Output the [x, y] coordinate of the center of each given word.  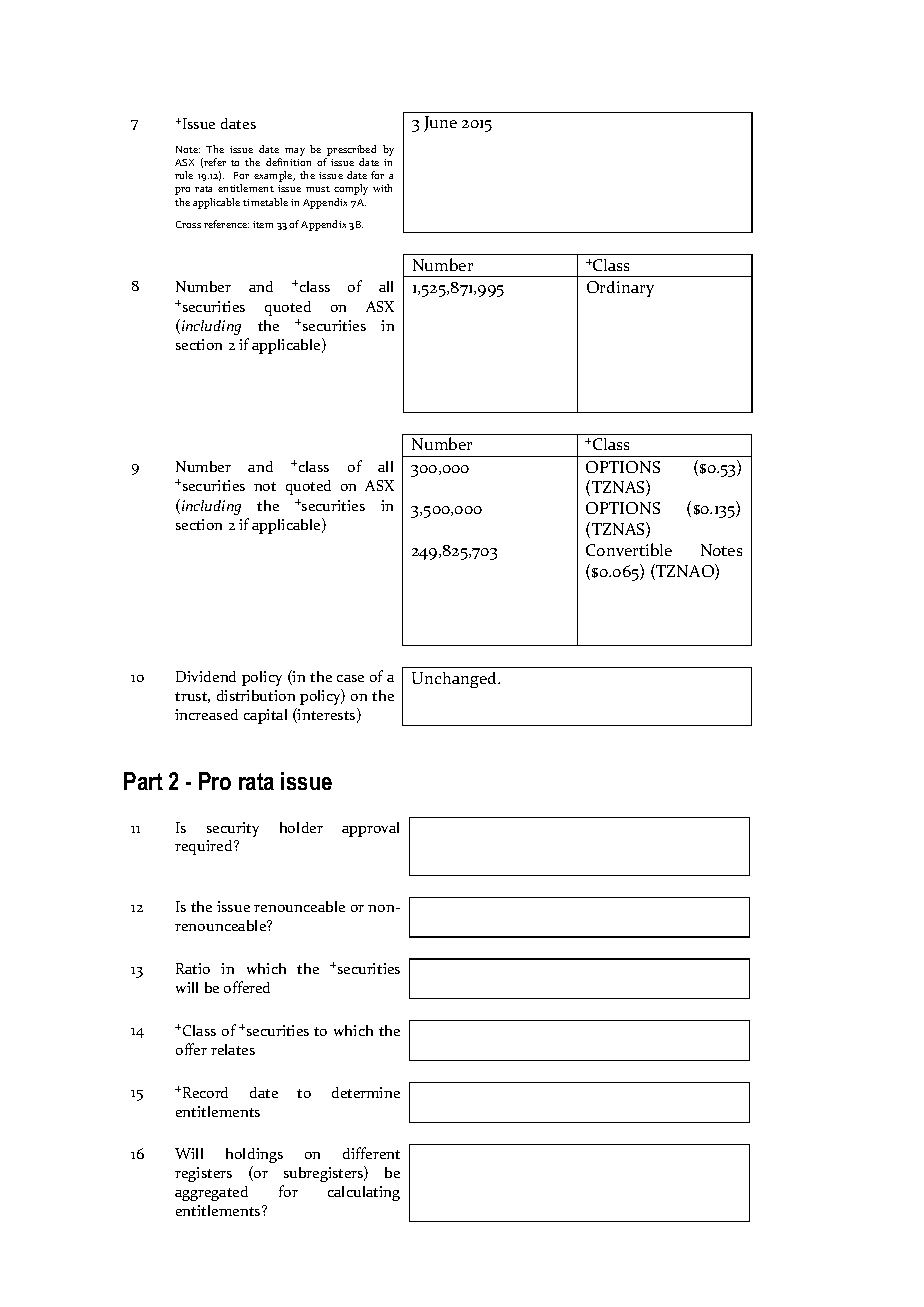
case [350, 678]
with [382, 188]
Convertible [629, 549]
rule [184, 175]
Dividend [206, 676]
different [371, 1153]
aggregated [211, 1193]
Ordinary [620, 289]
